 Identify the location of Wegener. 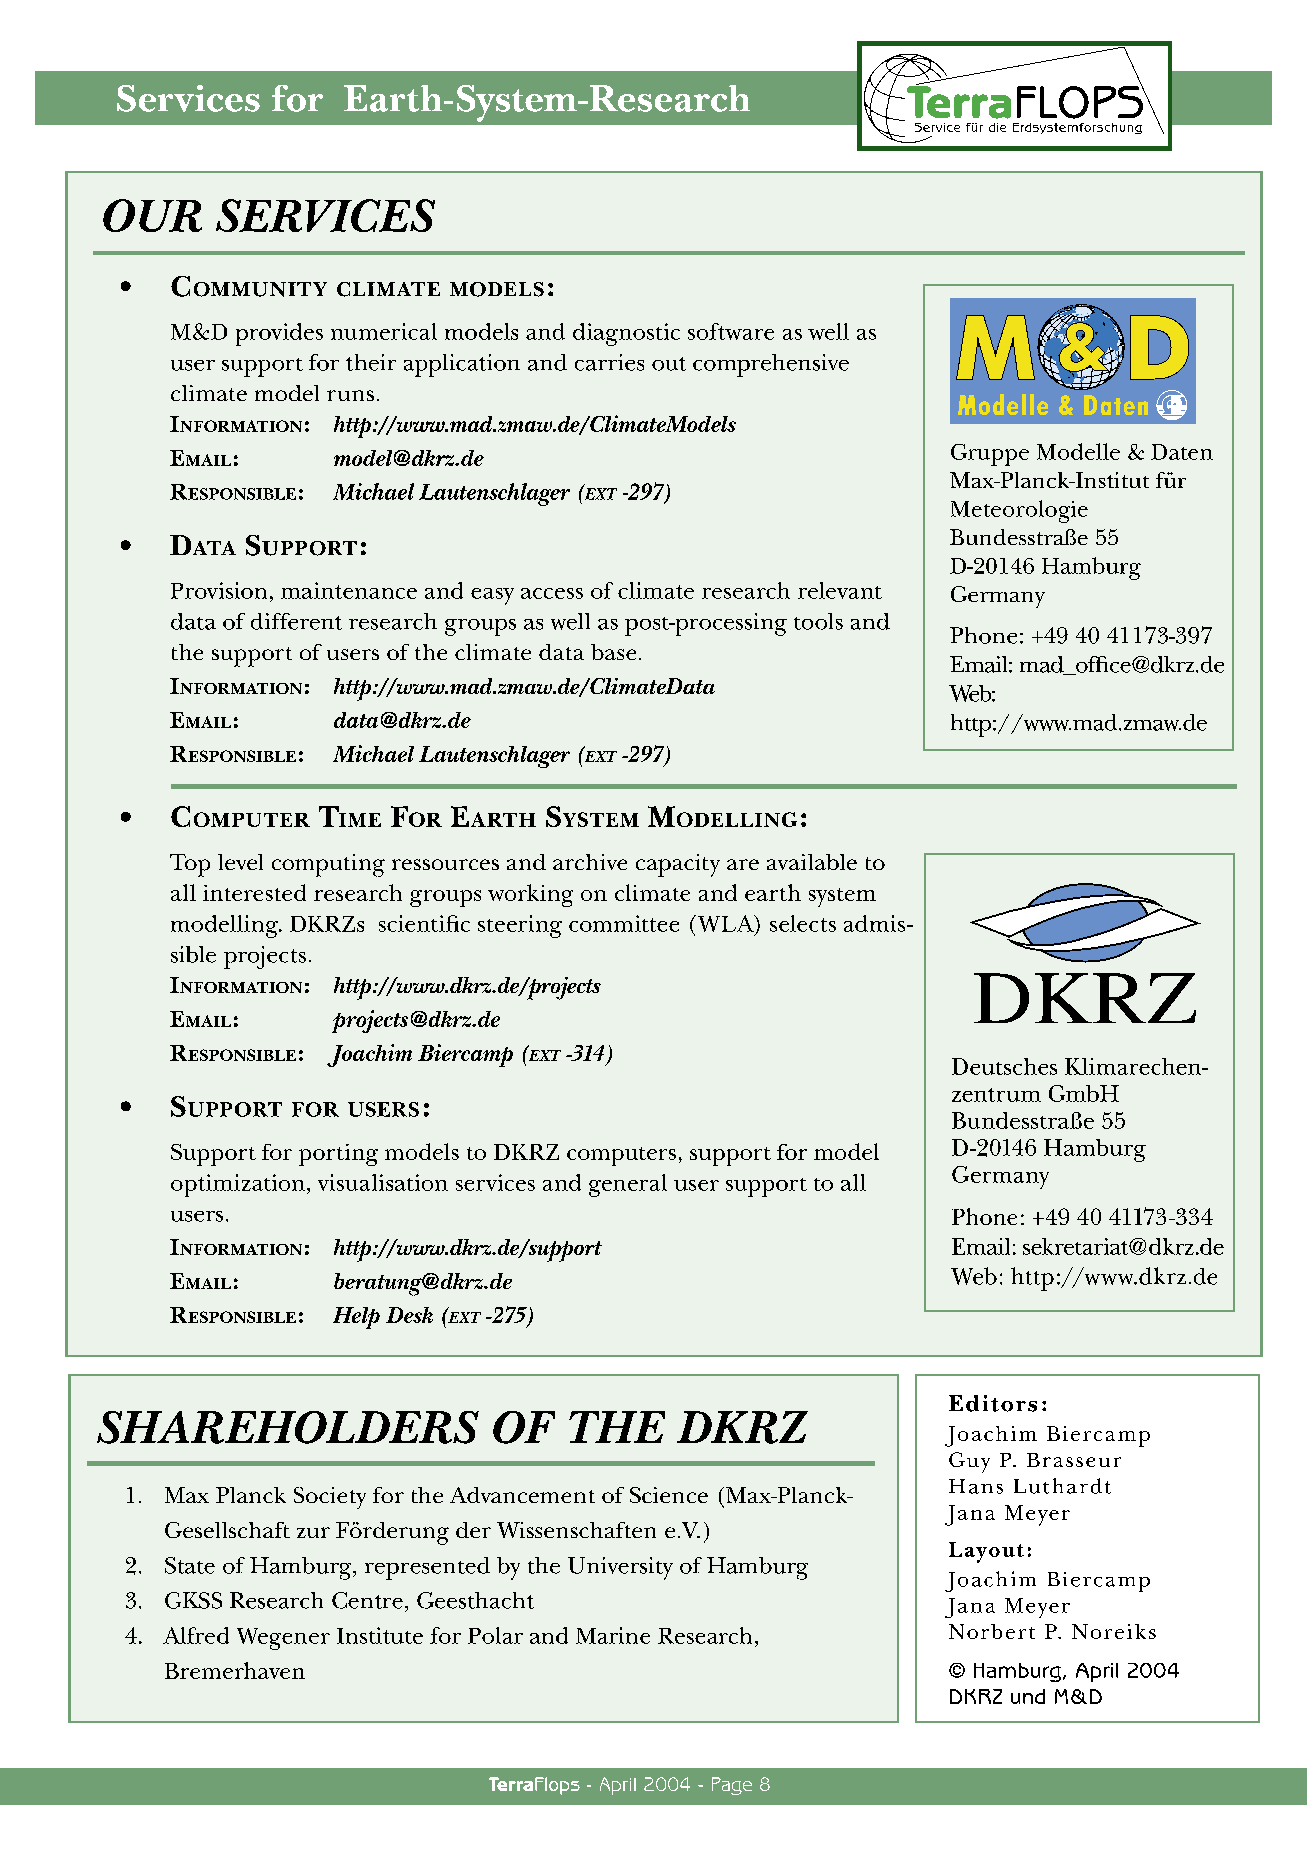
(283, 1639).
